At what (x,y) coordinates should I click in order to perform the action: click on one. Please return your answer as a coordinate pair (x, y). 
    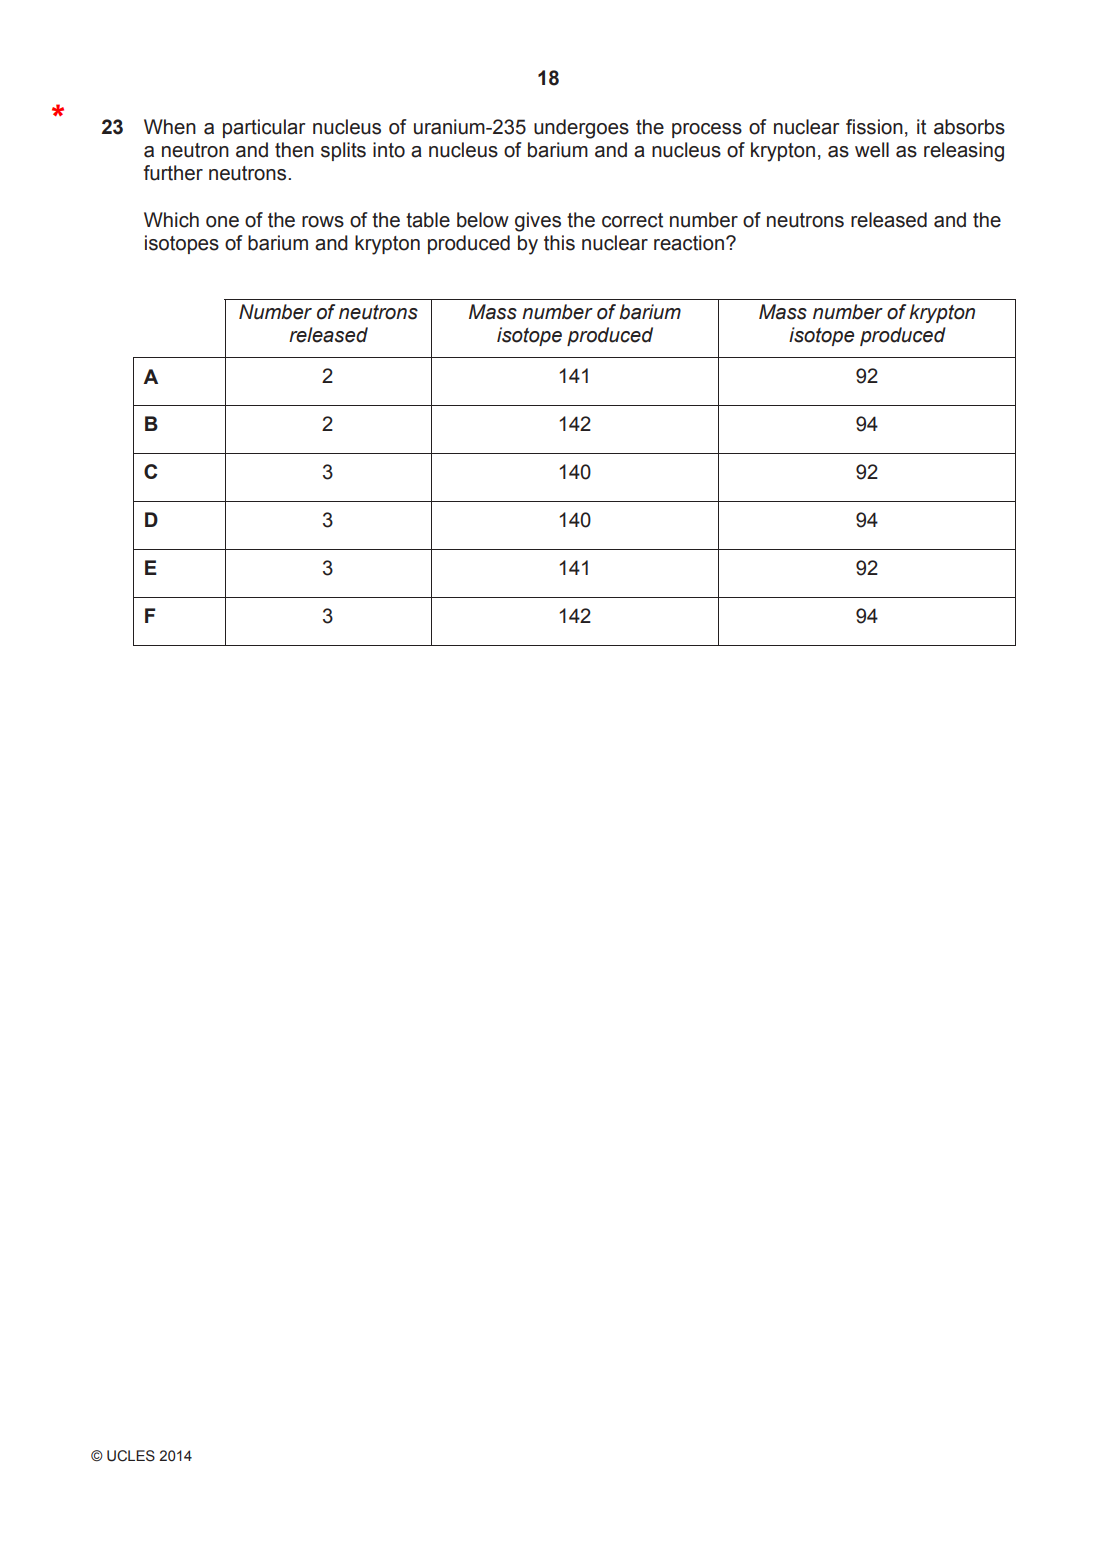
    Looking at the image, I should click on (222, 222).
